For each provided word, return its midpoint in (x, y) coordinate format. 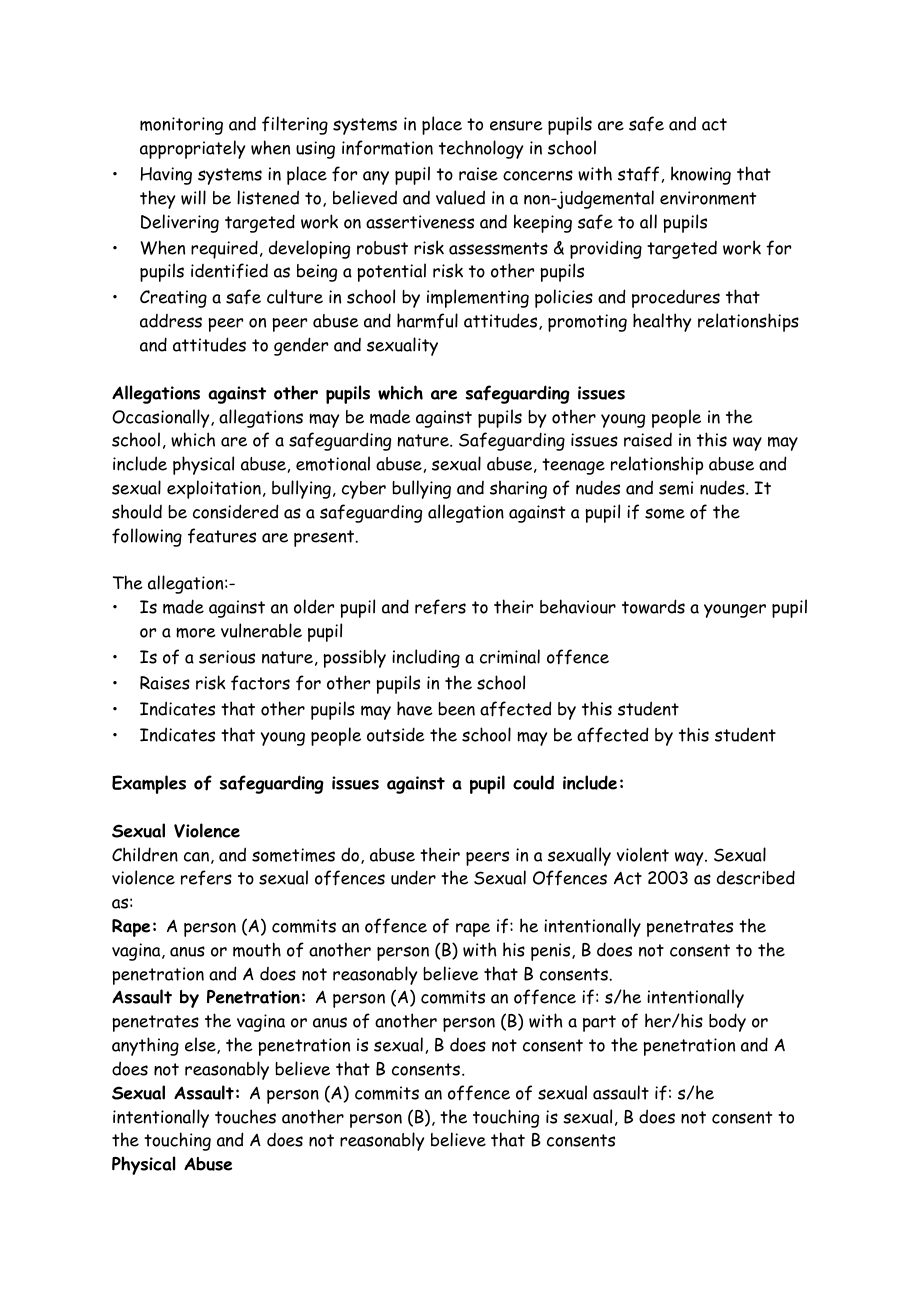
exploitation (214, 489)
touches (245, 1116)
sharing (518, 489)
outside (396, 734)
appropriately (192, 149)
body (727, 1022)
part (599, 1023)
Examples (149, 784)
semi (676, 488)
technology (481, 149)
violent (643, 854)
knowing (701, 175)
